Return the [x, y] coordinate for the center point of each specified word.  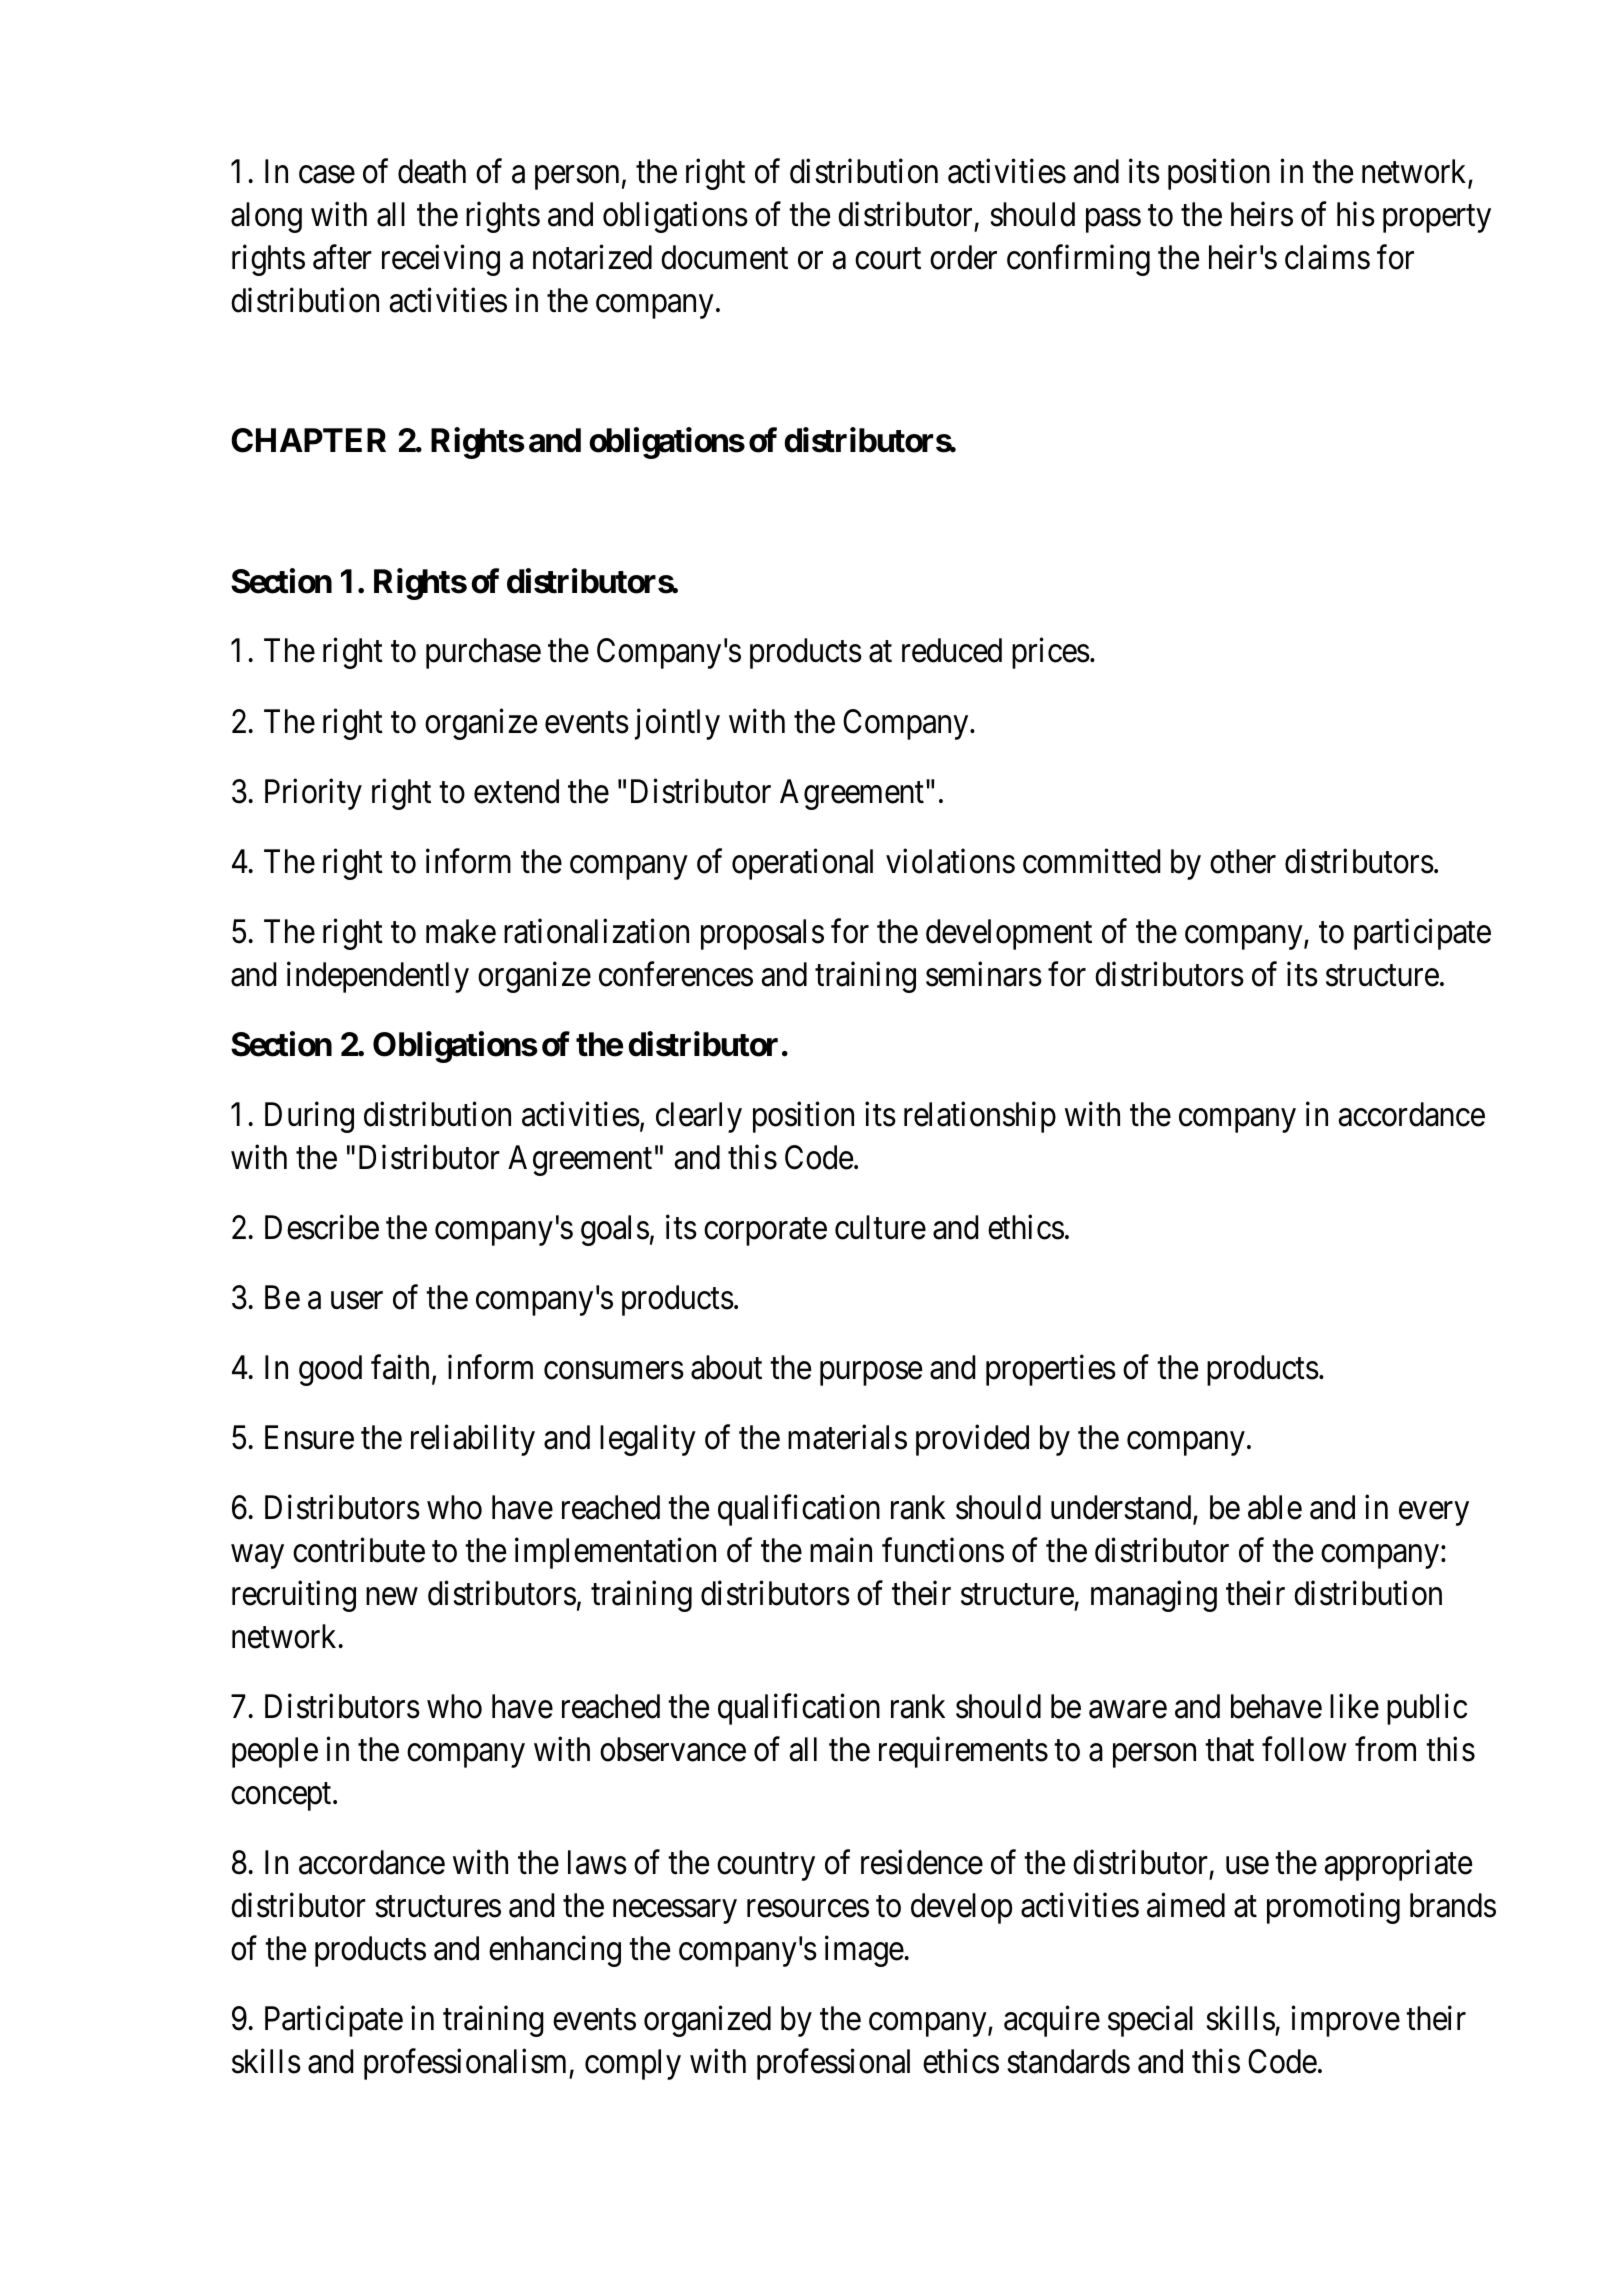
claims [1327, 257]
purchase [483, 653]
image [864, 1951]
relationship [980, 1117]
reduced [952, 650]
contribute [359, 1550]
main [841, 1550]
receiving [441, 260]
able [1275, 1507]
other [1243, 861]
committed [1091, 861]
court [888, 259]
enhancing [555, 1951]
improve [1345, 2021]
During [309, 1117]
